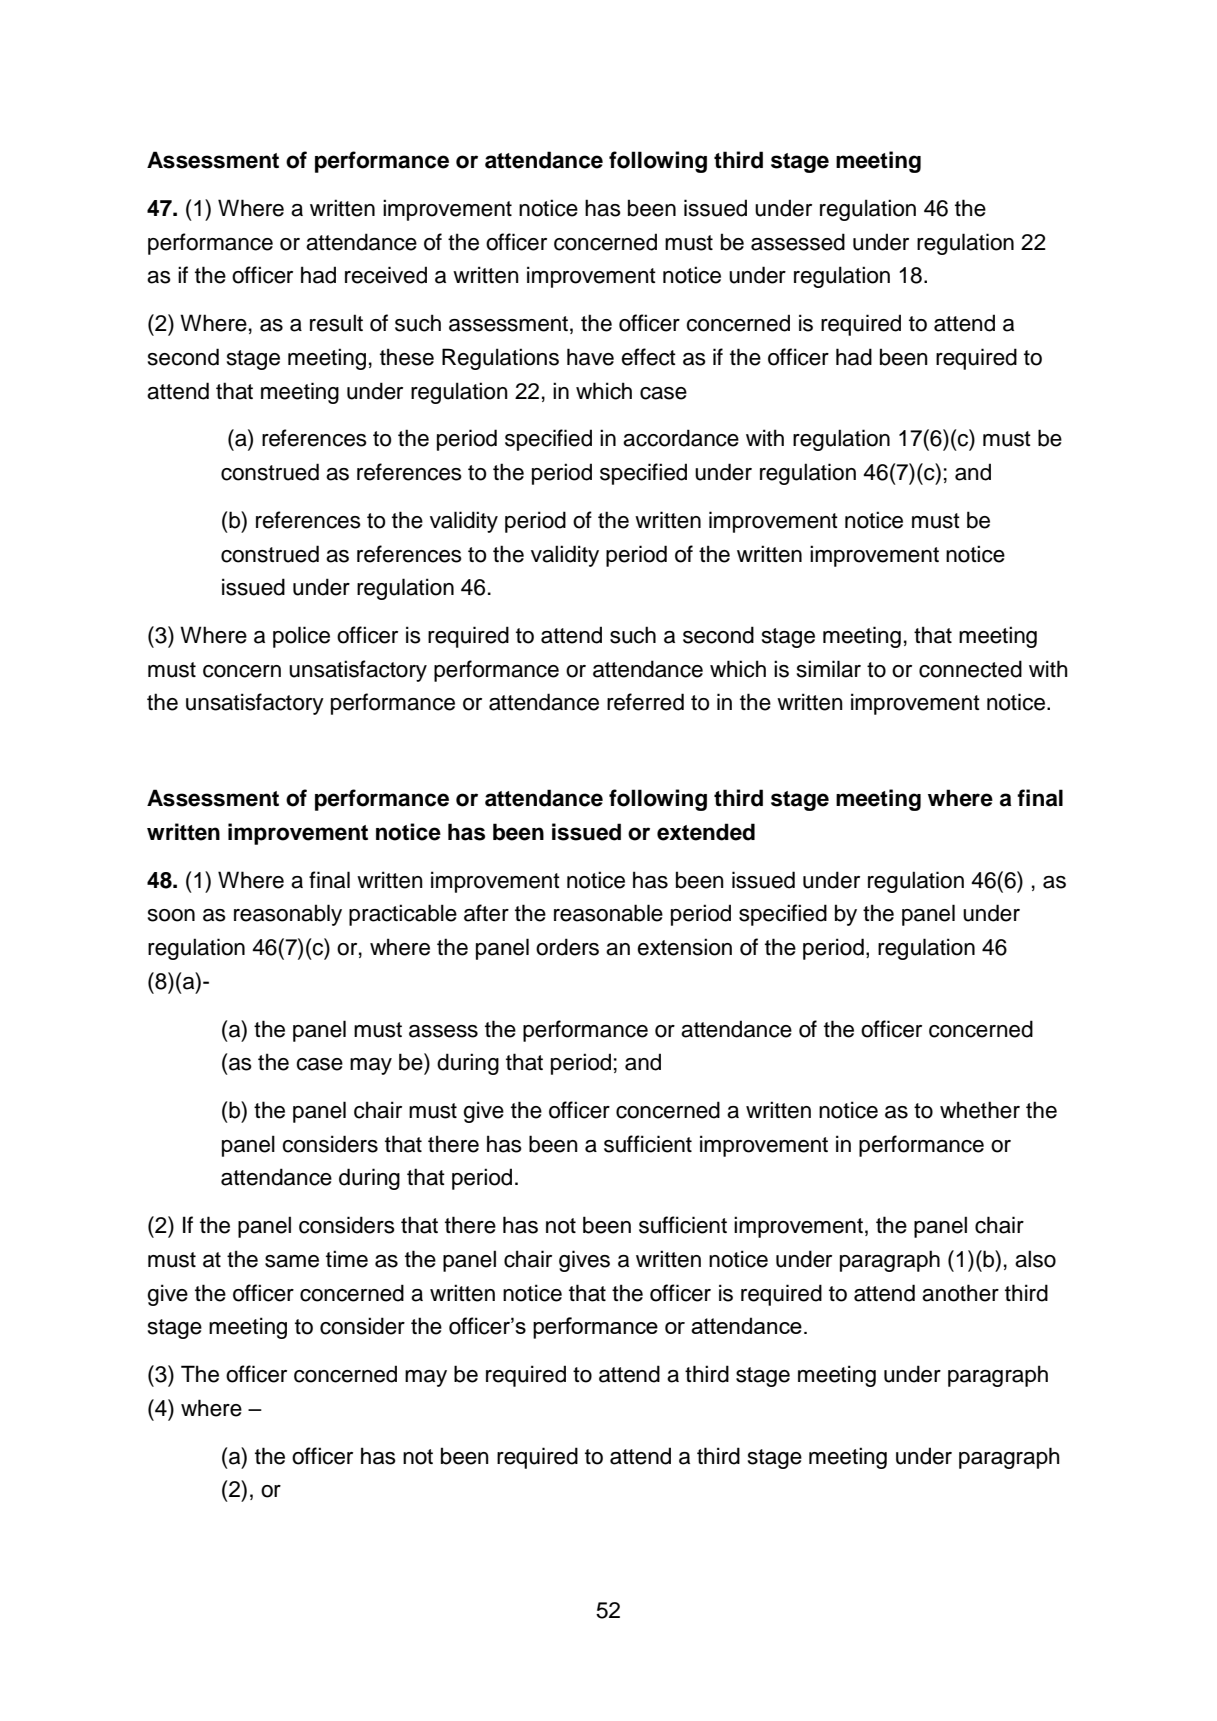 The height and width of the page is (1721, 1217). Describe the element at coordinates (706, 832) in the page. I see `extended` at that location.
